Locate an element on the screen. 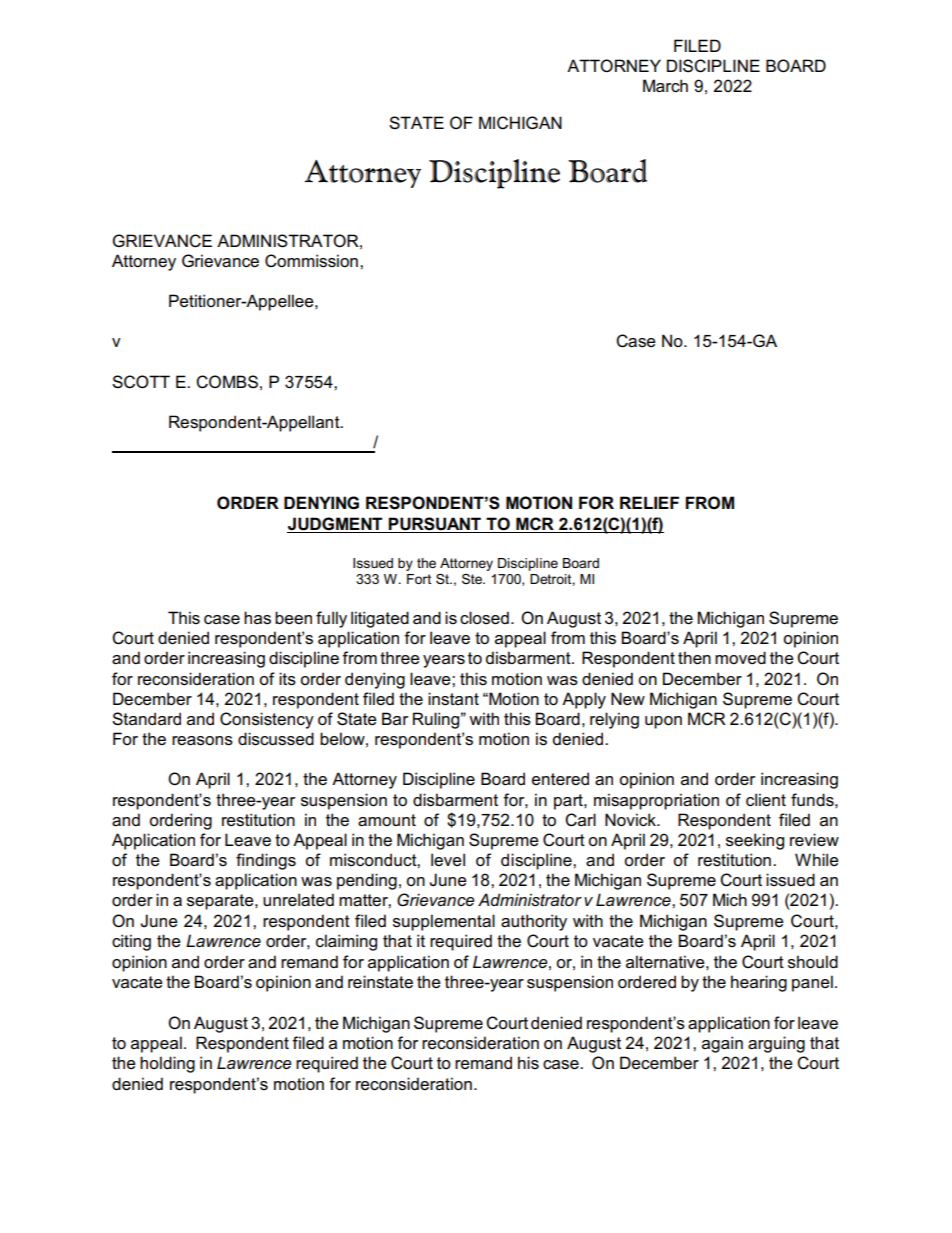 Image resolution: width=952 pixels, height=1233 pixels. PURSUANT is located at coordinates (435, 525).
